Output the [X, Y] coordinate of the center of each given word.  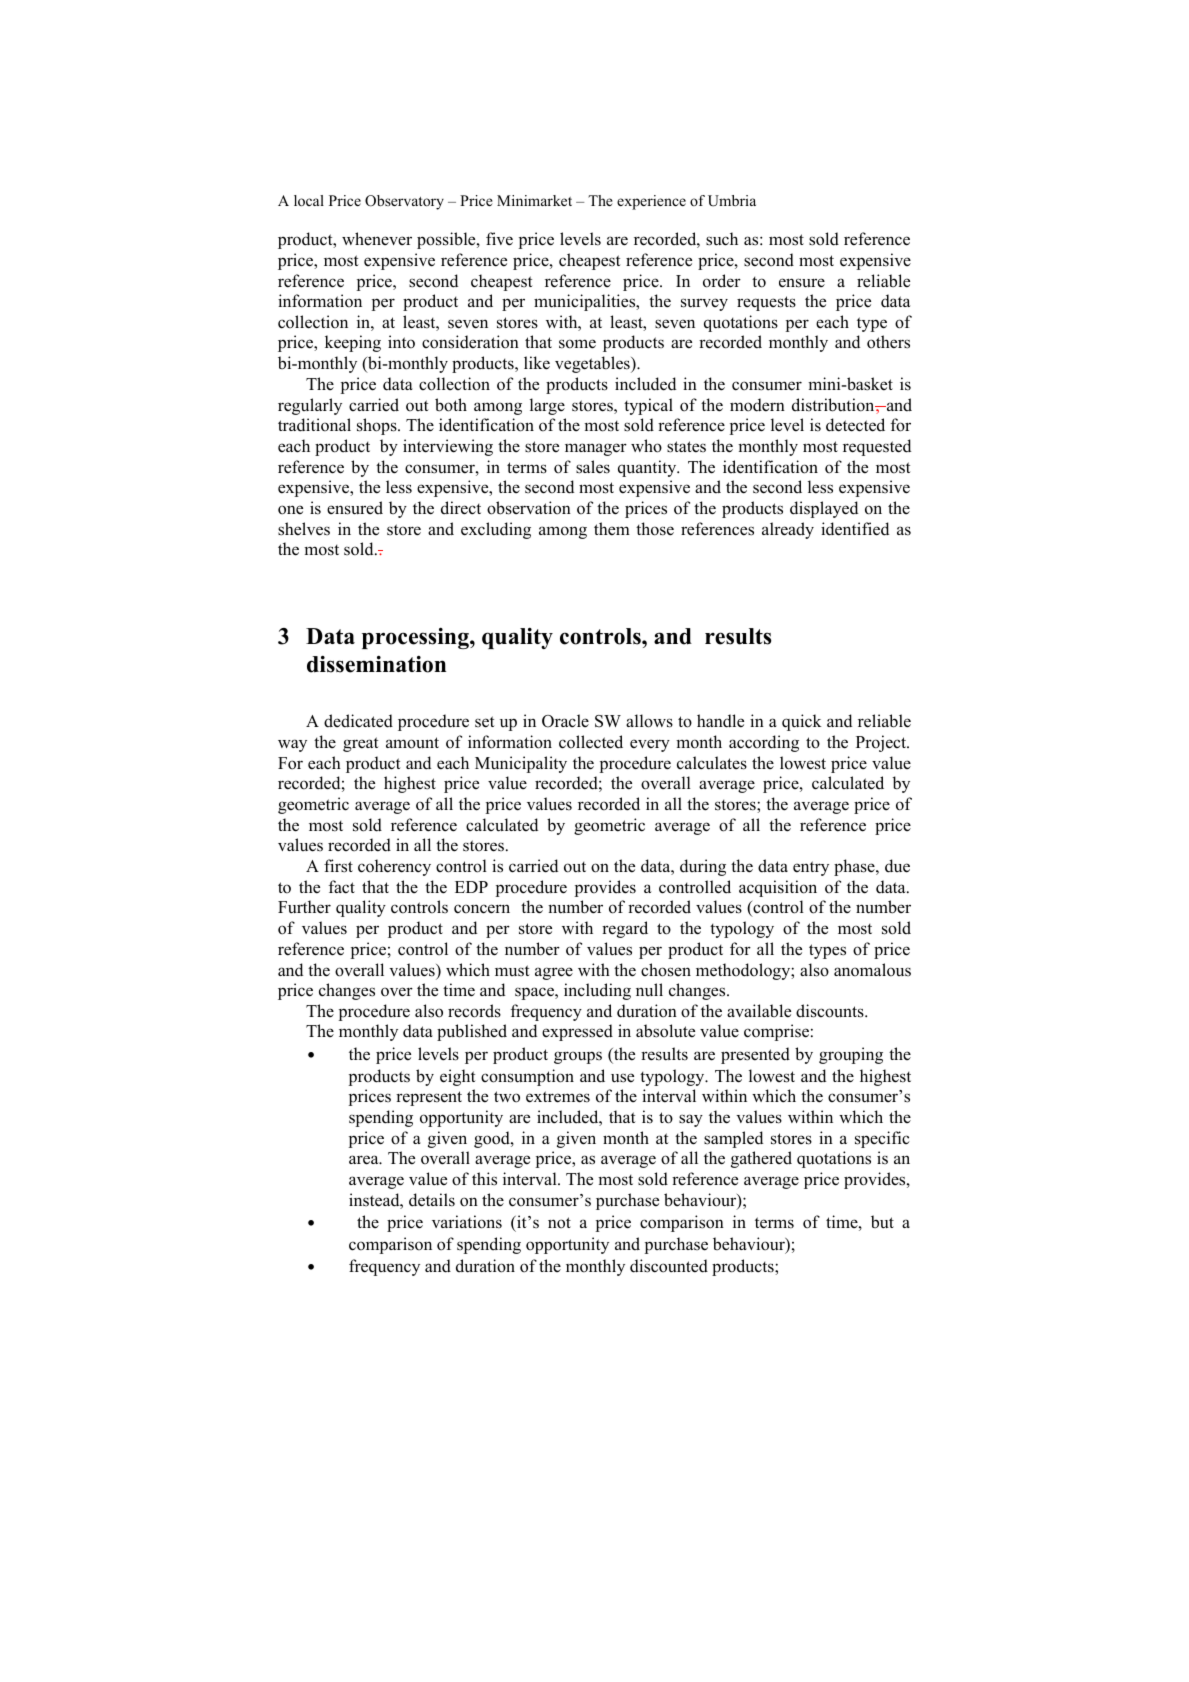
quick [802, 722]
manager [596, 449]
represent [429, 1098]
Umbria [732, 201]
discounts [831, 1011]
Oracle [565, 721]
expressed [577, 1032]
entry [811, 868]
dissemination [376, 664]
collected [591, 742]
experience [651, 202]
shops [378, 426]
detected [855, 425]
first [338, 866]
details [432, 1200]
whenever [377, 238]
